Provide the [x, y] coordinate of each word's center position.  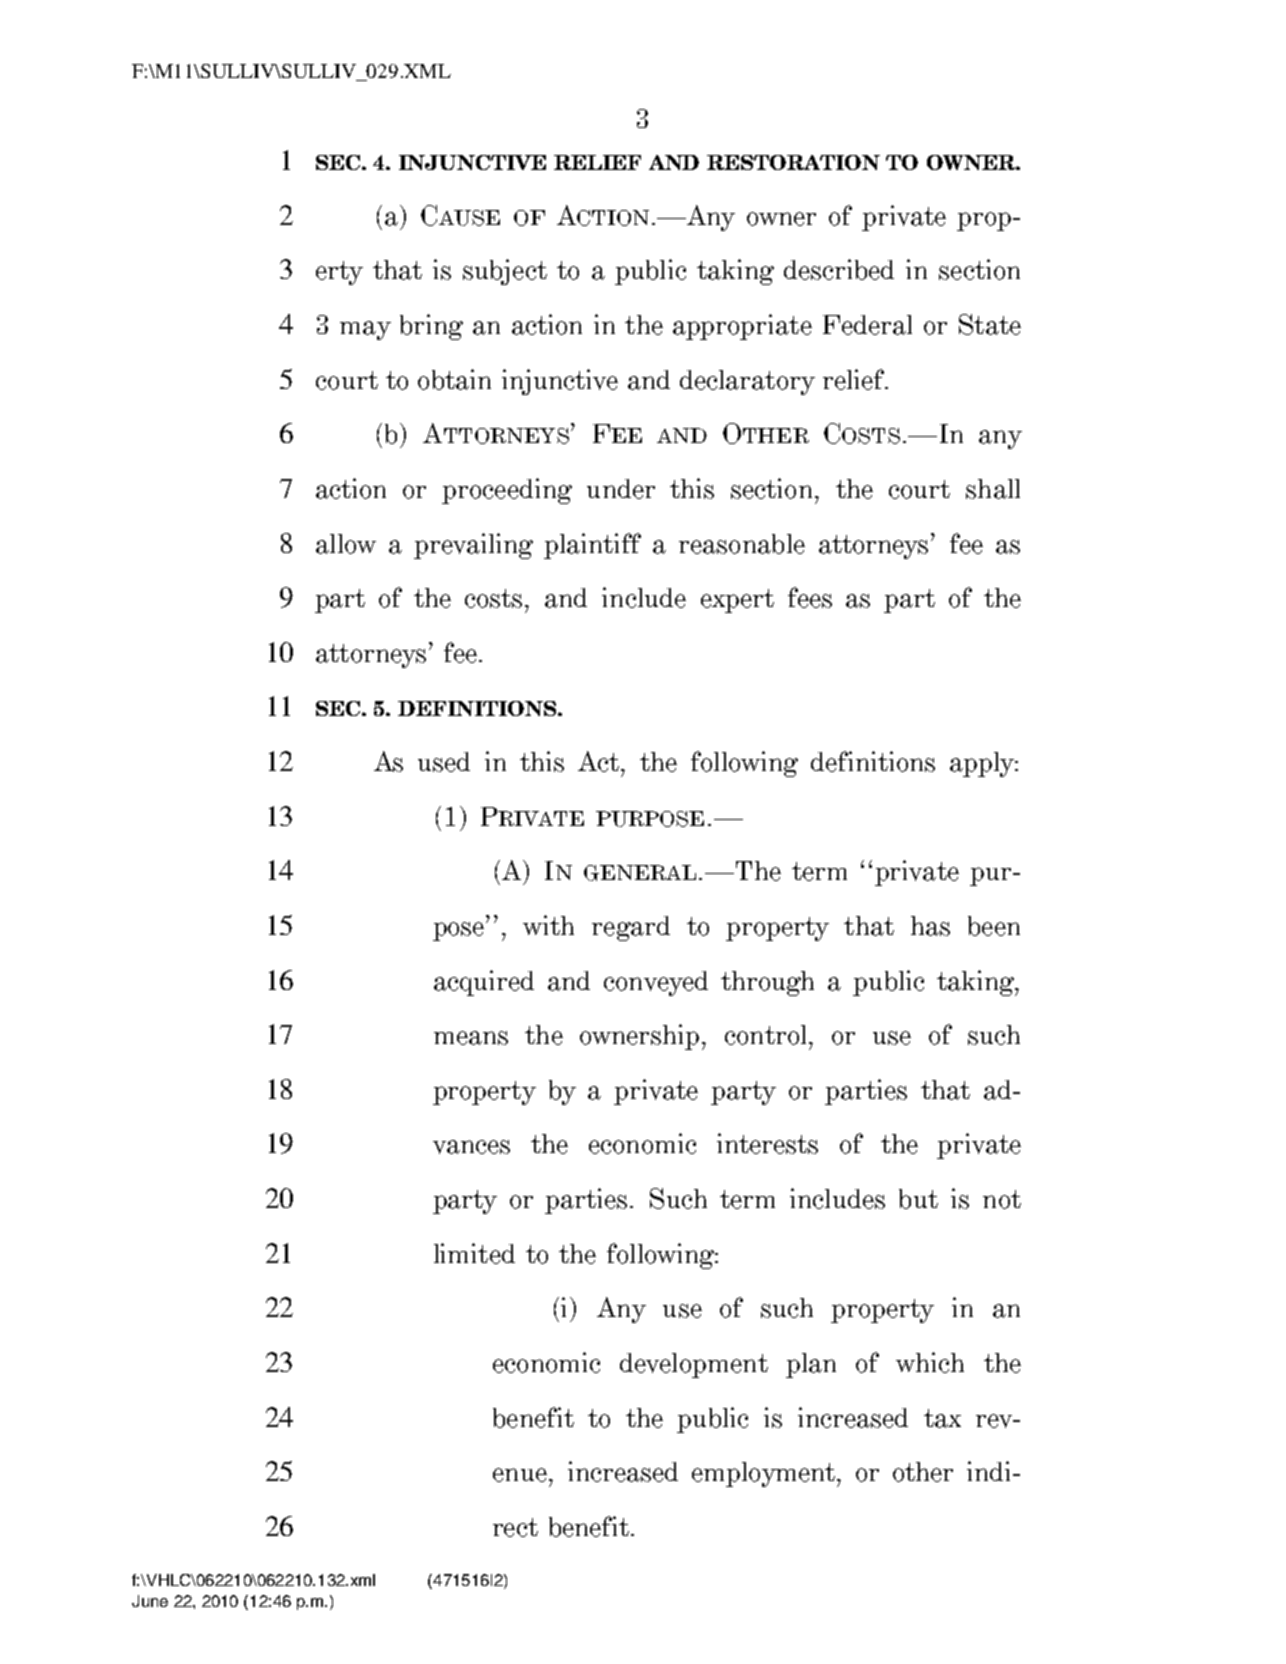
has [930, 926]
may [365, 330]
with [548, 925]
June [150, 1601]
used [444, 762]
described [839, 269]
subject [505, 272]
